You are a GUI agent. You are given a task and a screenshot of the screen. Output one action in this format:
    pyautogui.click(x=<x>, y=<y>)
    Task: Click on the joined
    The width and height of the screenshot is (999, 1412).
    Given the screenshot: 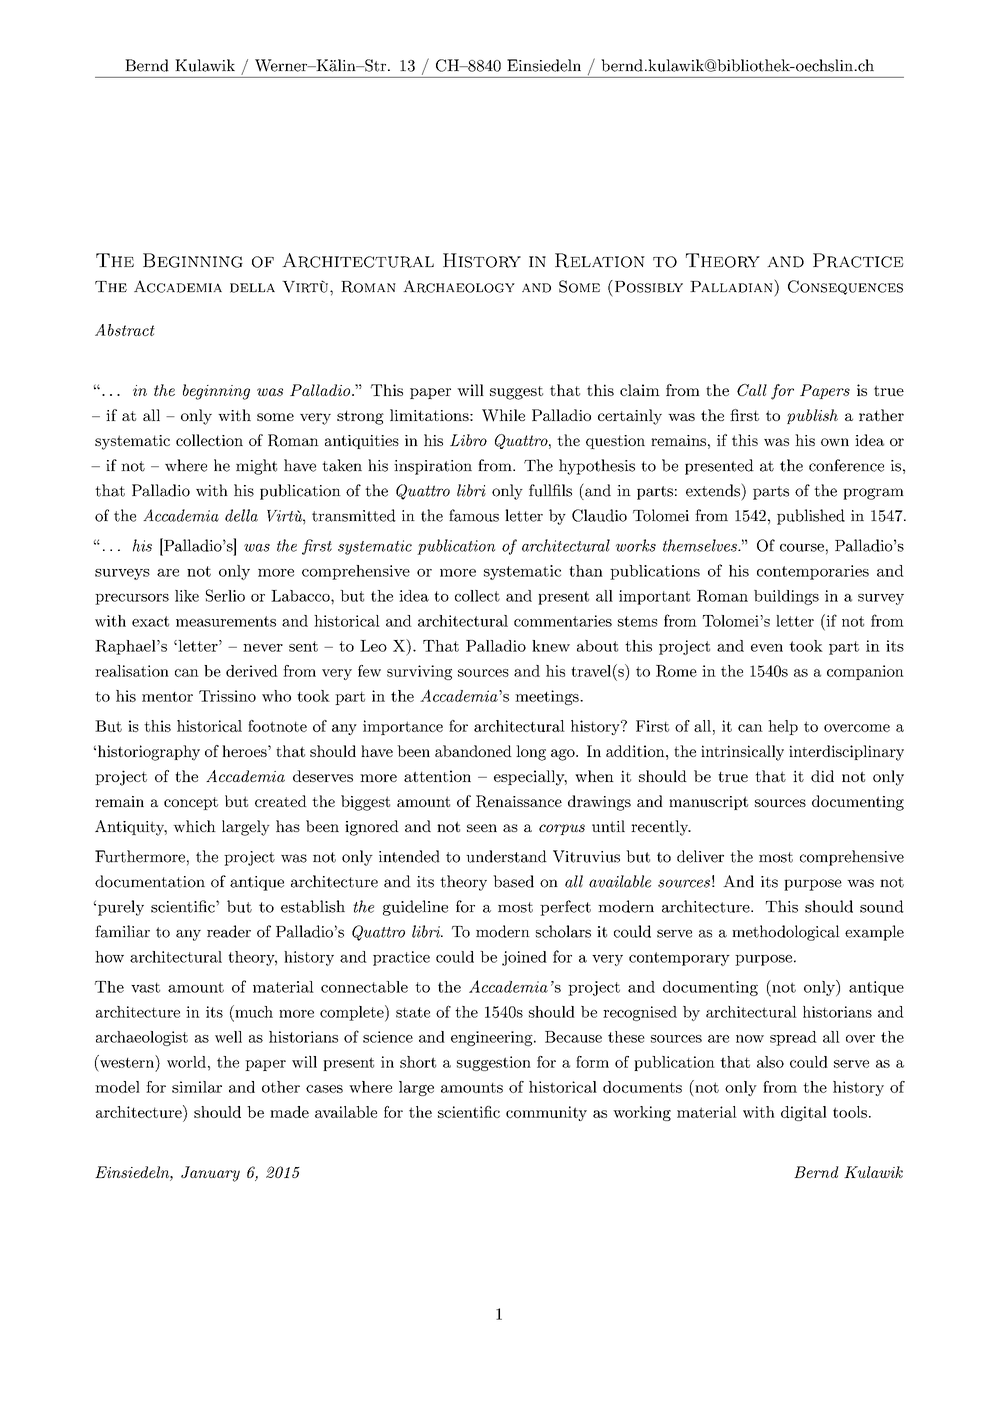 What is the action you would take?
    pyautogui.click(x=524, y=958)
